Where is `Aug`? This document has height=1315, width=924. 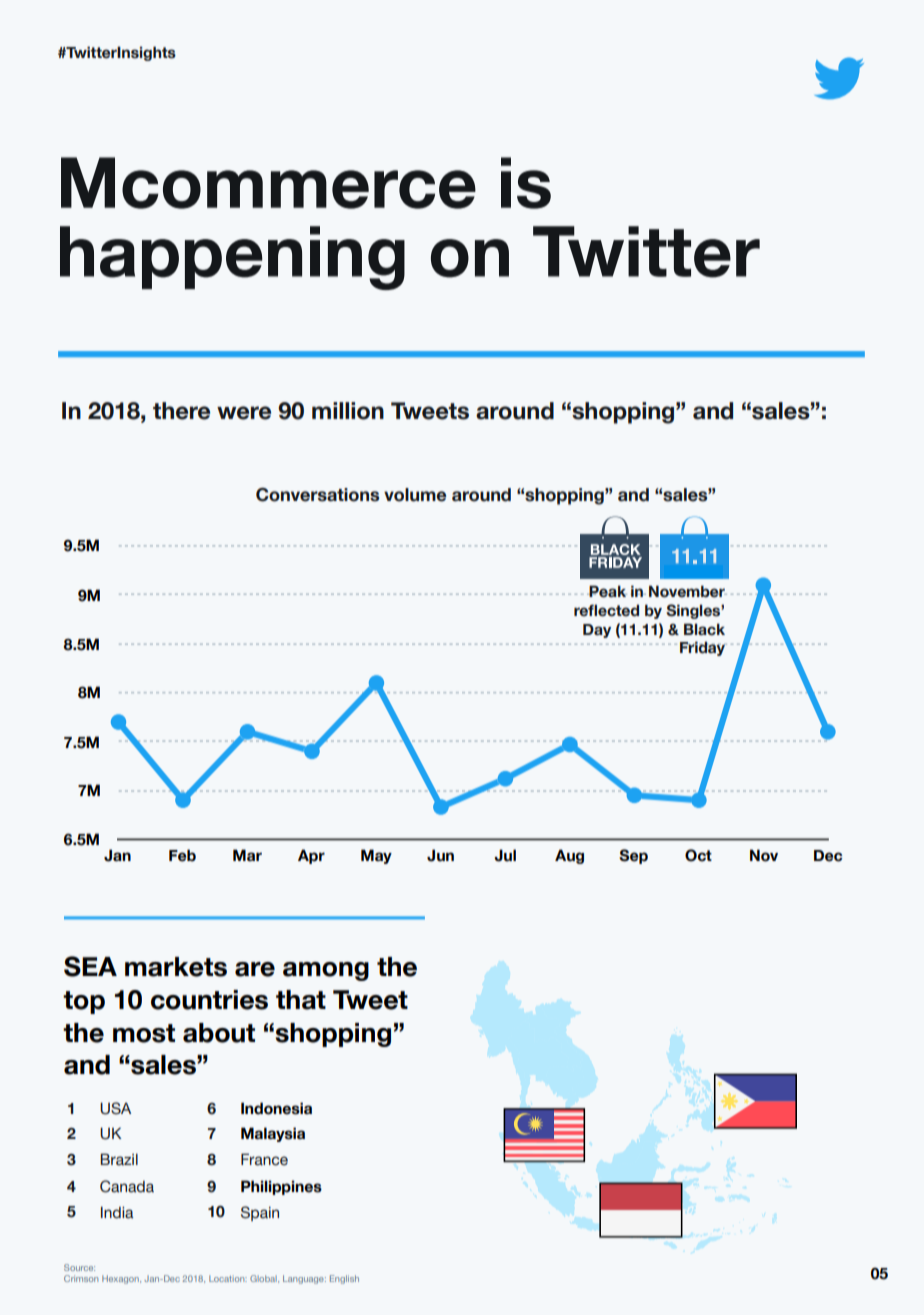 Aug is located at coordinates (569, 856).
